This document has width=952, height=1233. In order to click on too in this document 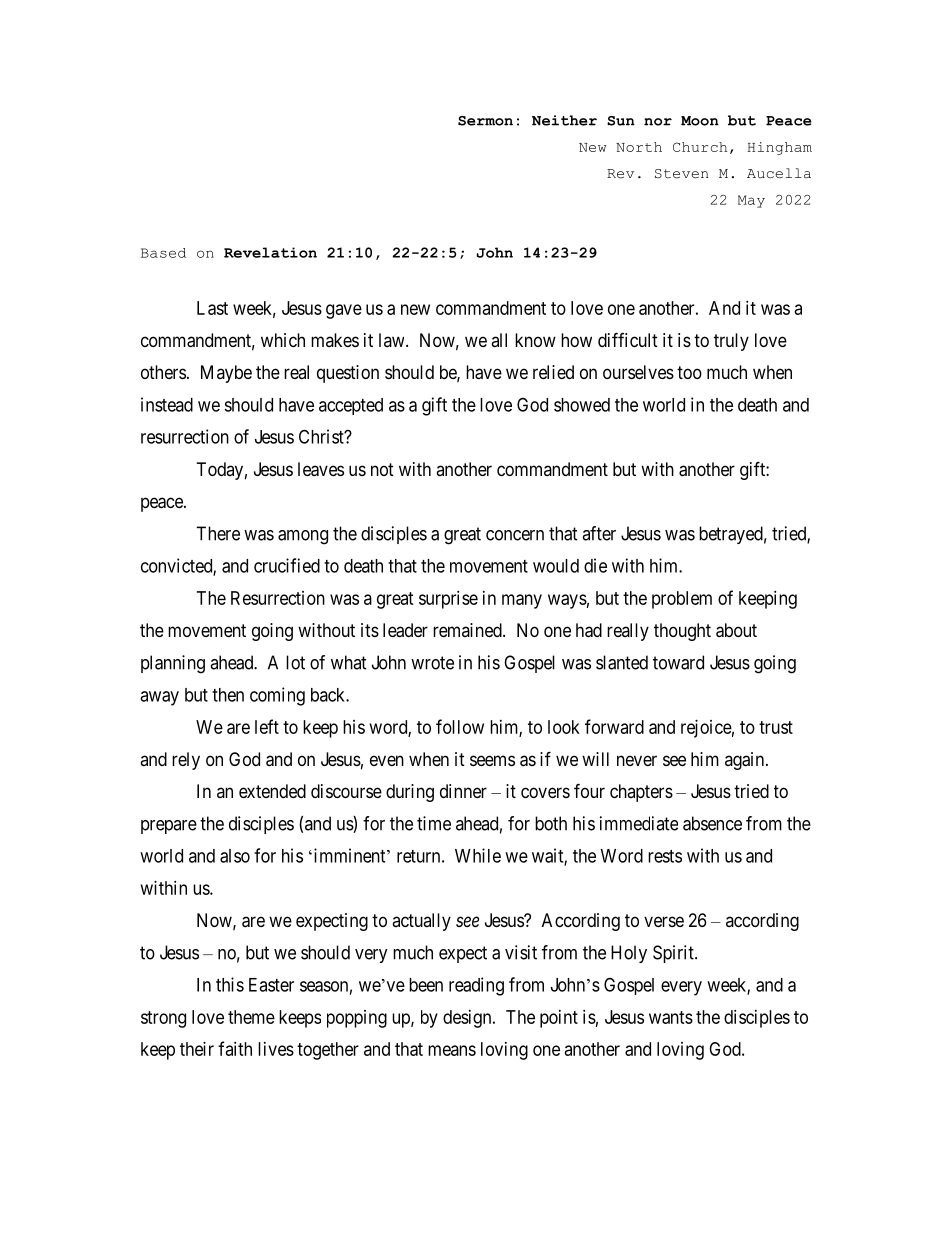, I will do `click(689, 372)`.
